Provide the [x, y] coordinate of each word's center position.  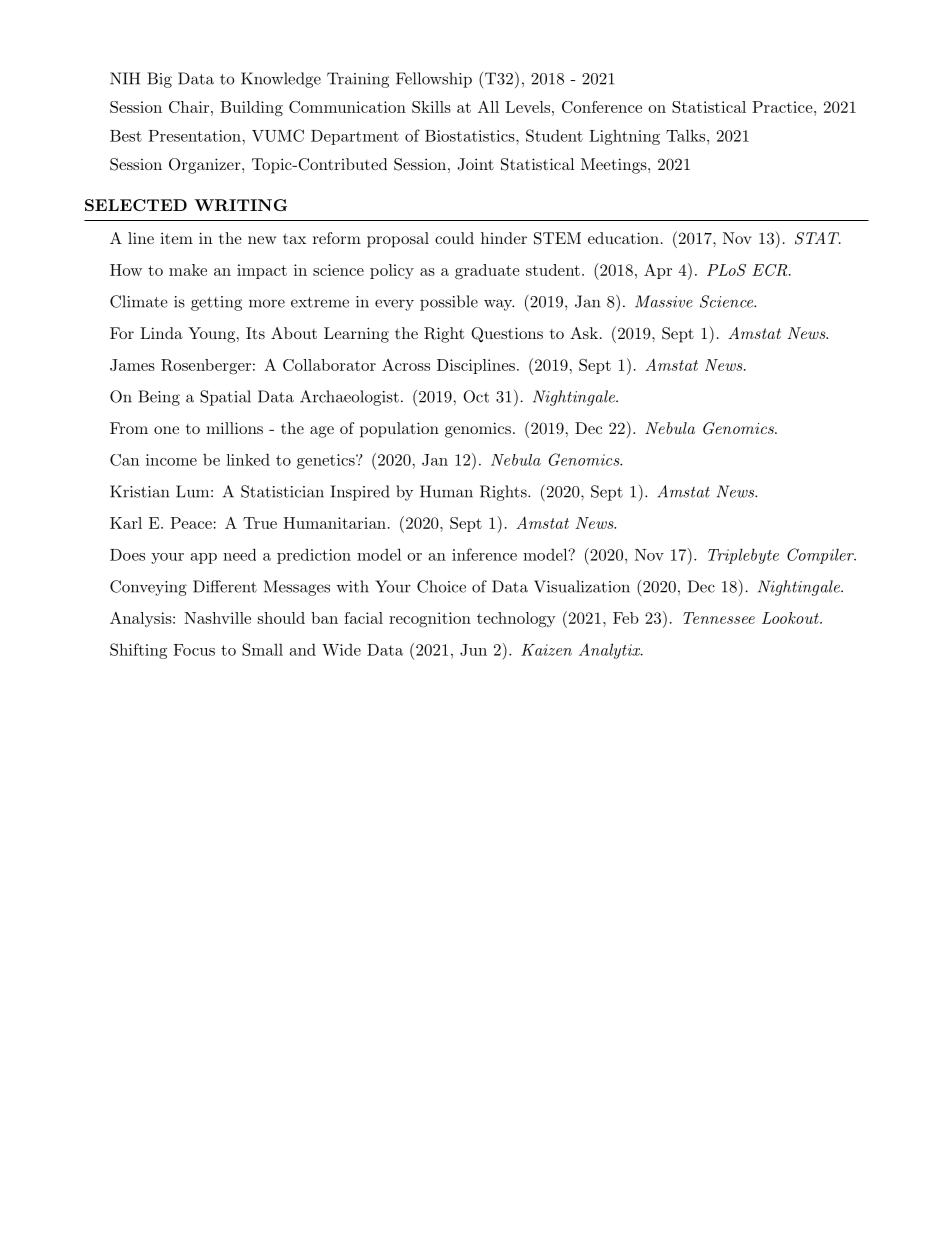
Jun [473, 650]
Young [211, 335]
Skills [431, 107]
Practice [782, 107]
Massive [664, 301]
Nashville [217, 618]
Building [251, 109]
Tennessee [719, 618]
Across [406, 365]
